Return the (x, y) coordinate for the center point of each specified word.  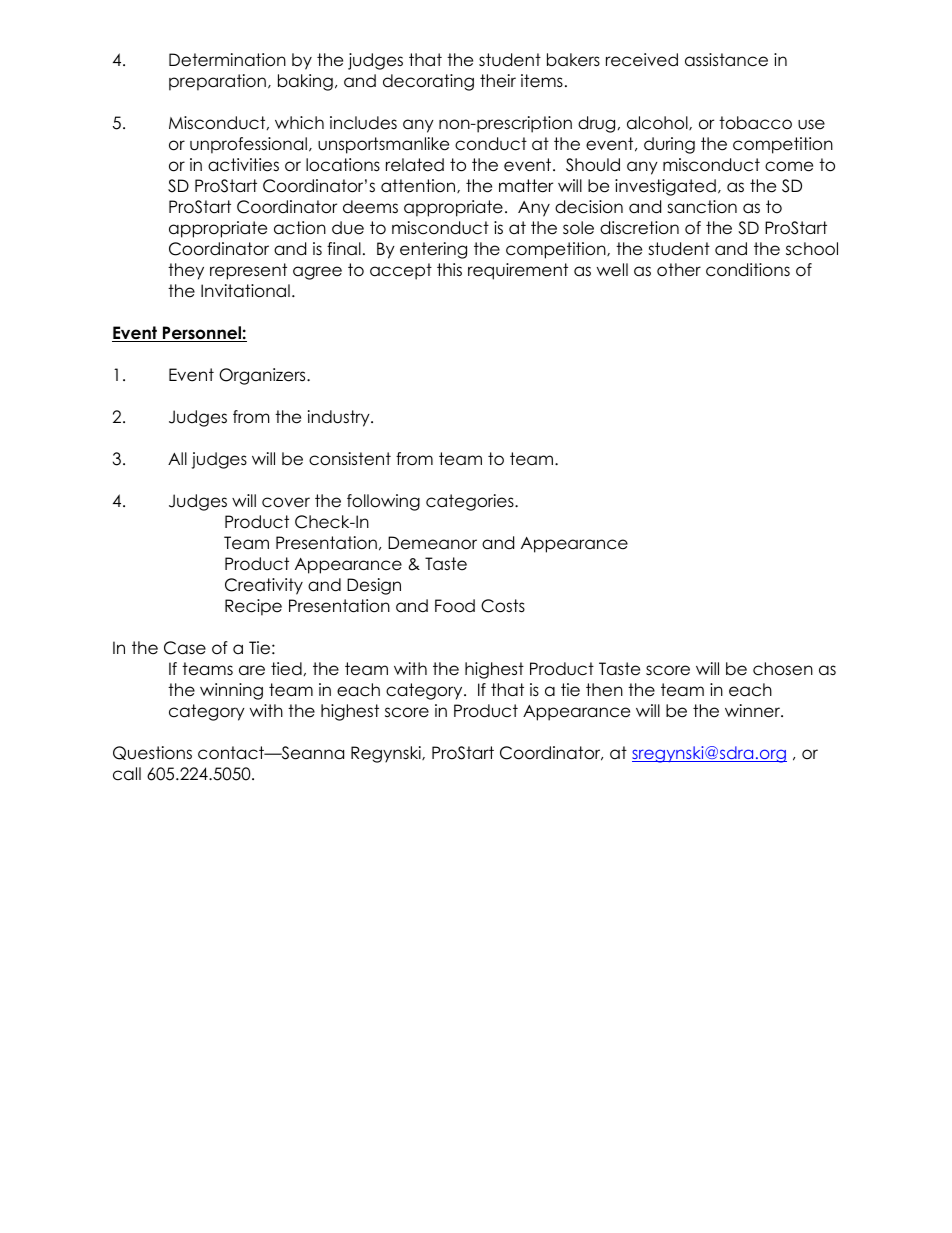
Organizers (263, 376)
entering (433, 250)
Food (455, 606)
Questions (152, 753)
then (604, 690)
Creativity (264, 586)
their (498, 81)
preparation (217, 82)
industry (340, 418)
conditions (748, 270)
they (186, 271)
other (679, 270)
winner (754, 711)
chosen (783, 669)
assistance (726, 60)
